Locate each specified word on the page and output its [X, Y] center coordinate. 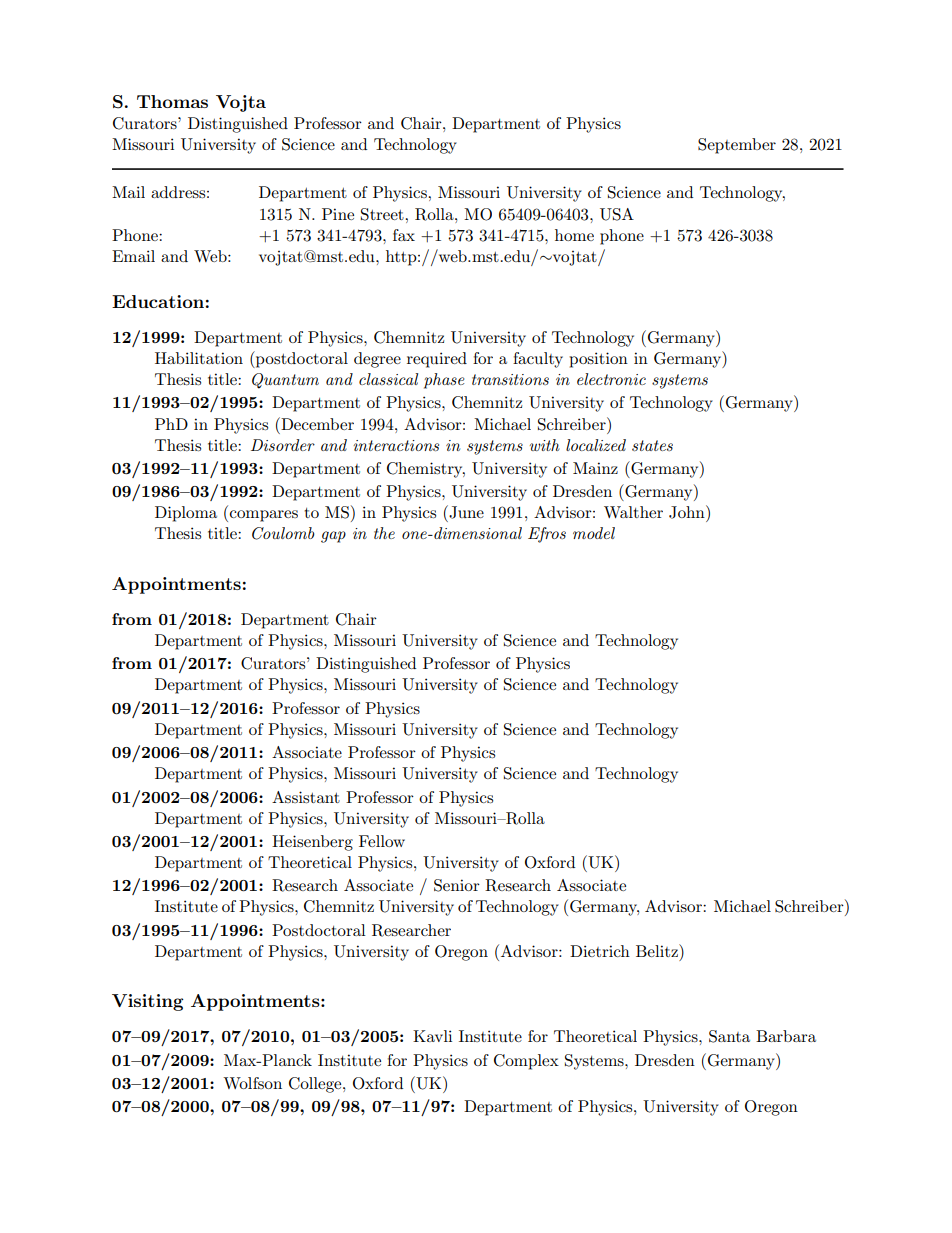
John [688, 512]
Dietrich [600, 951]
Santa [729, 1036]
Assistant [306, 797]
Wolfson [252, 1083]
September [737, 146]
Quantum [285, 381]
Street [383, 214]
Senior [457, 885]
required [437, 360]
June [465, 512]
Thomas [172, 101]
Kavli [432, 1036]
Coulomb [283, 533]
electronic [611, 379]
